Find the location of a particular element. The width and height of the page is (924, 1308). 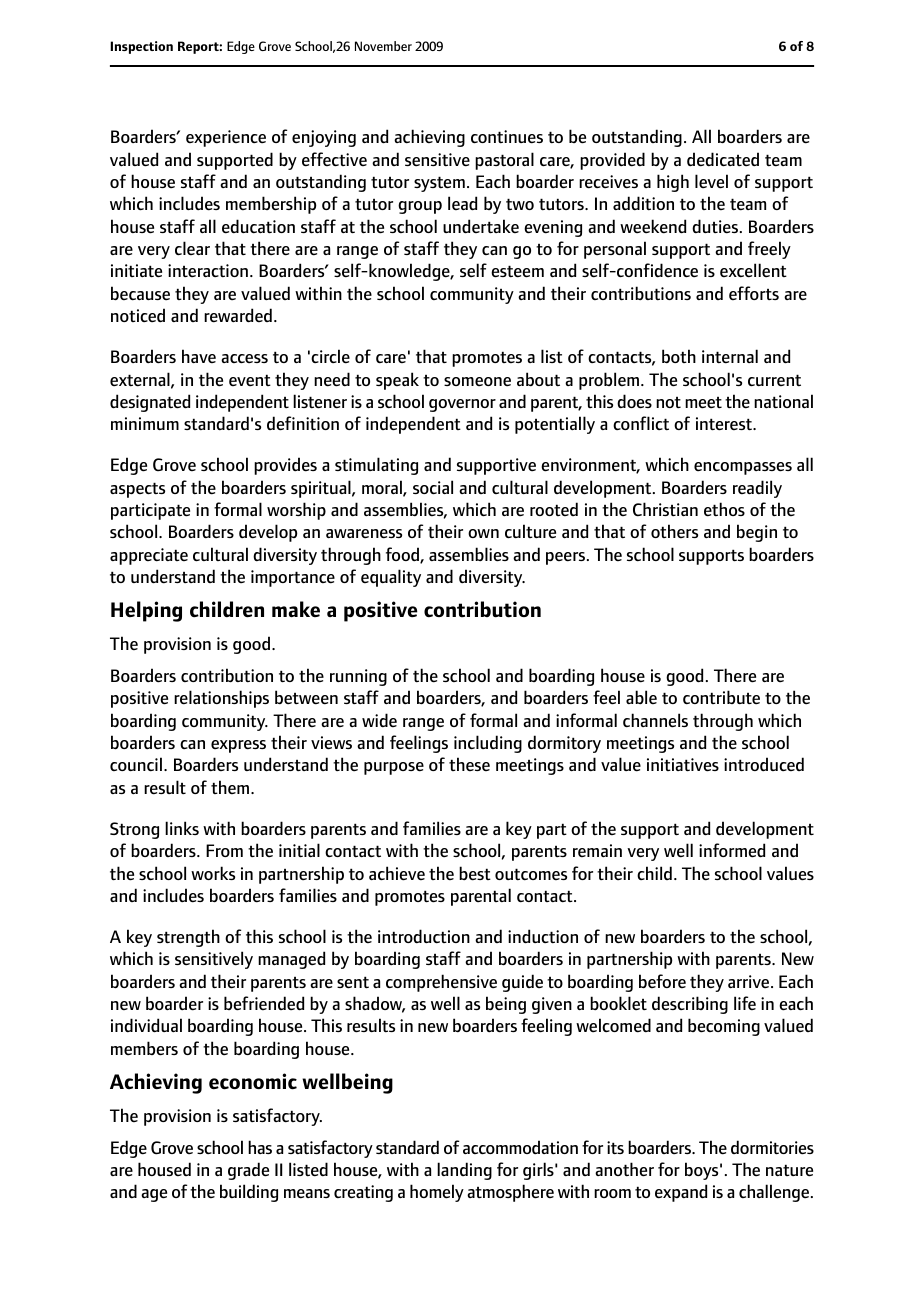

contribute is located at coordinates (721, 697).
